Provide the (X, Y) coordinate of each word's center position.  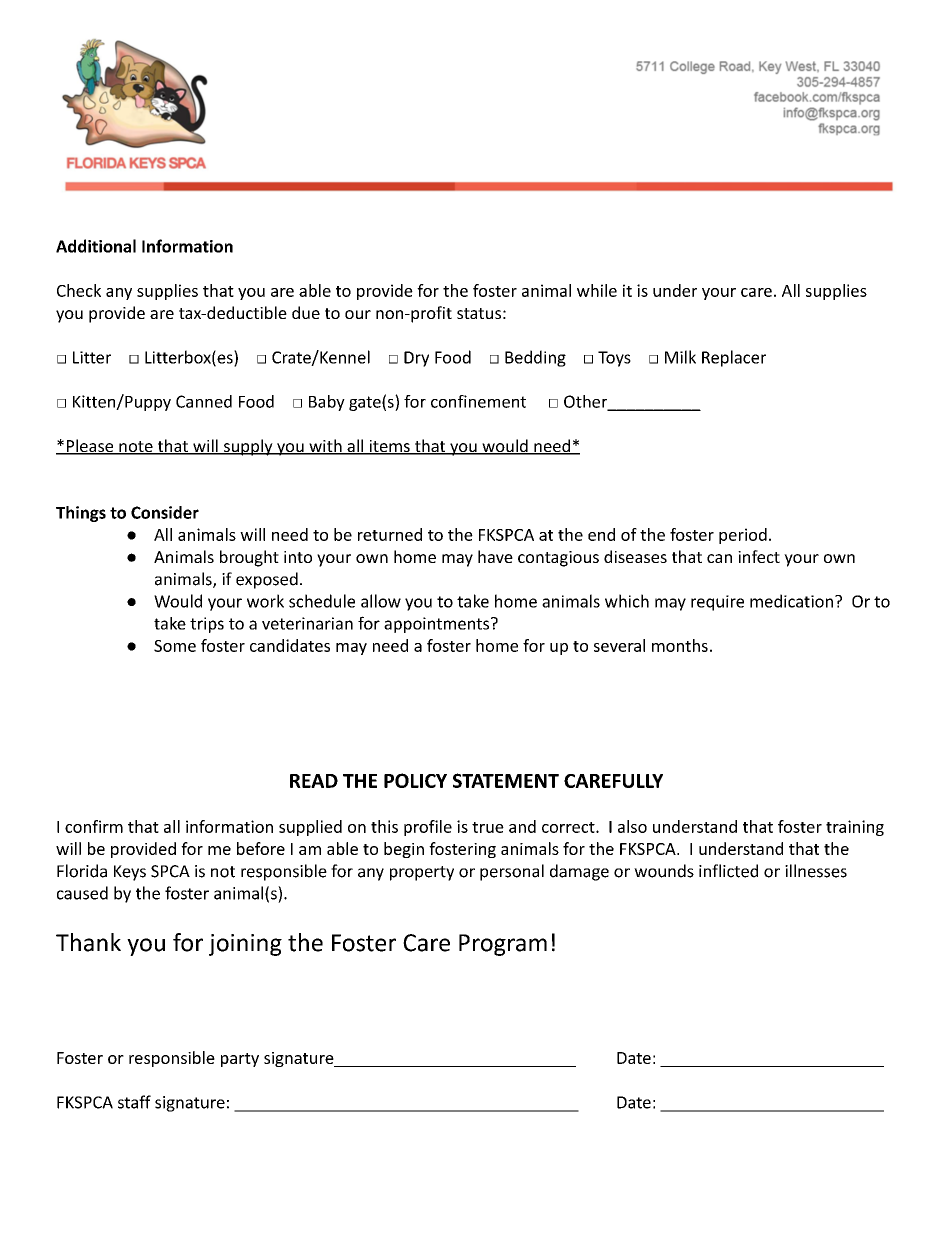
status (479, 313)
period (743, 536)
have (495, 556)
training (855, 828)
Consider (165, 512)
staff (134, 1102)
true (488, 827)
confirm (94, 826)
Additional (96, 246)
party (240, 1060)
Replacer (734, 358)
